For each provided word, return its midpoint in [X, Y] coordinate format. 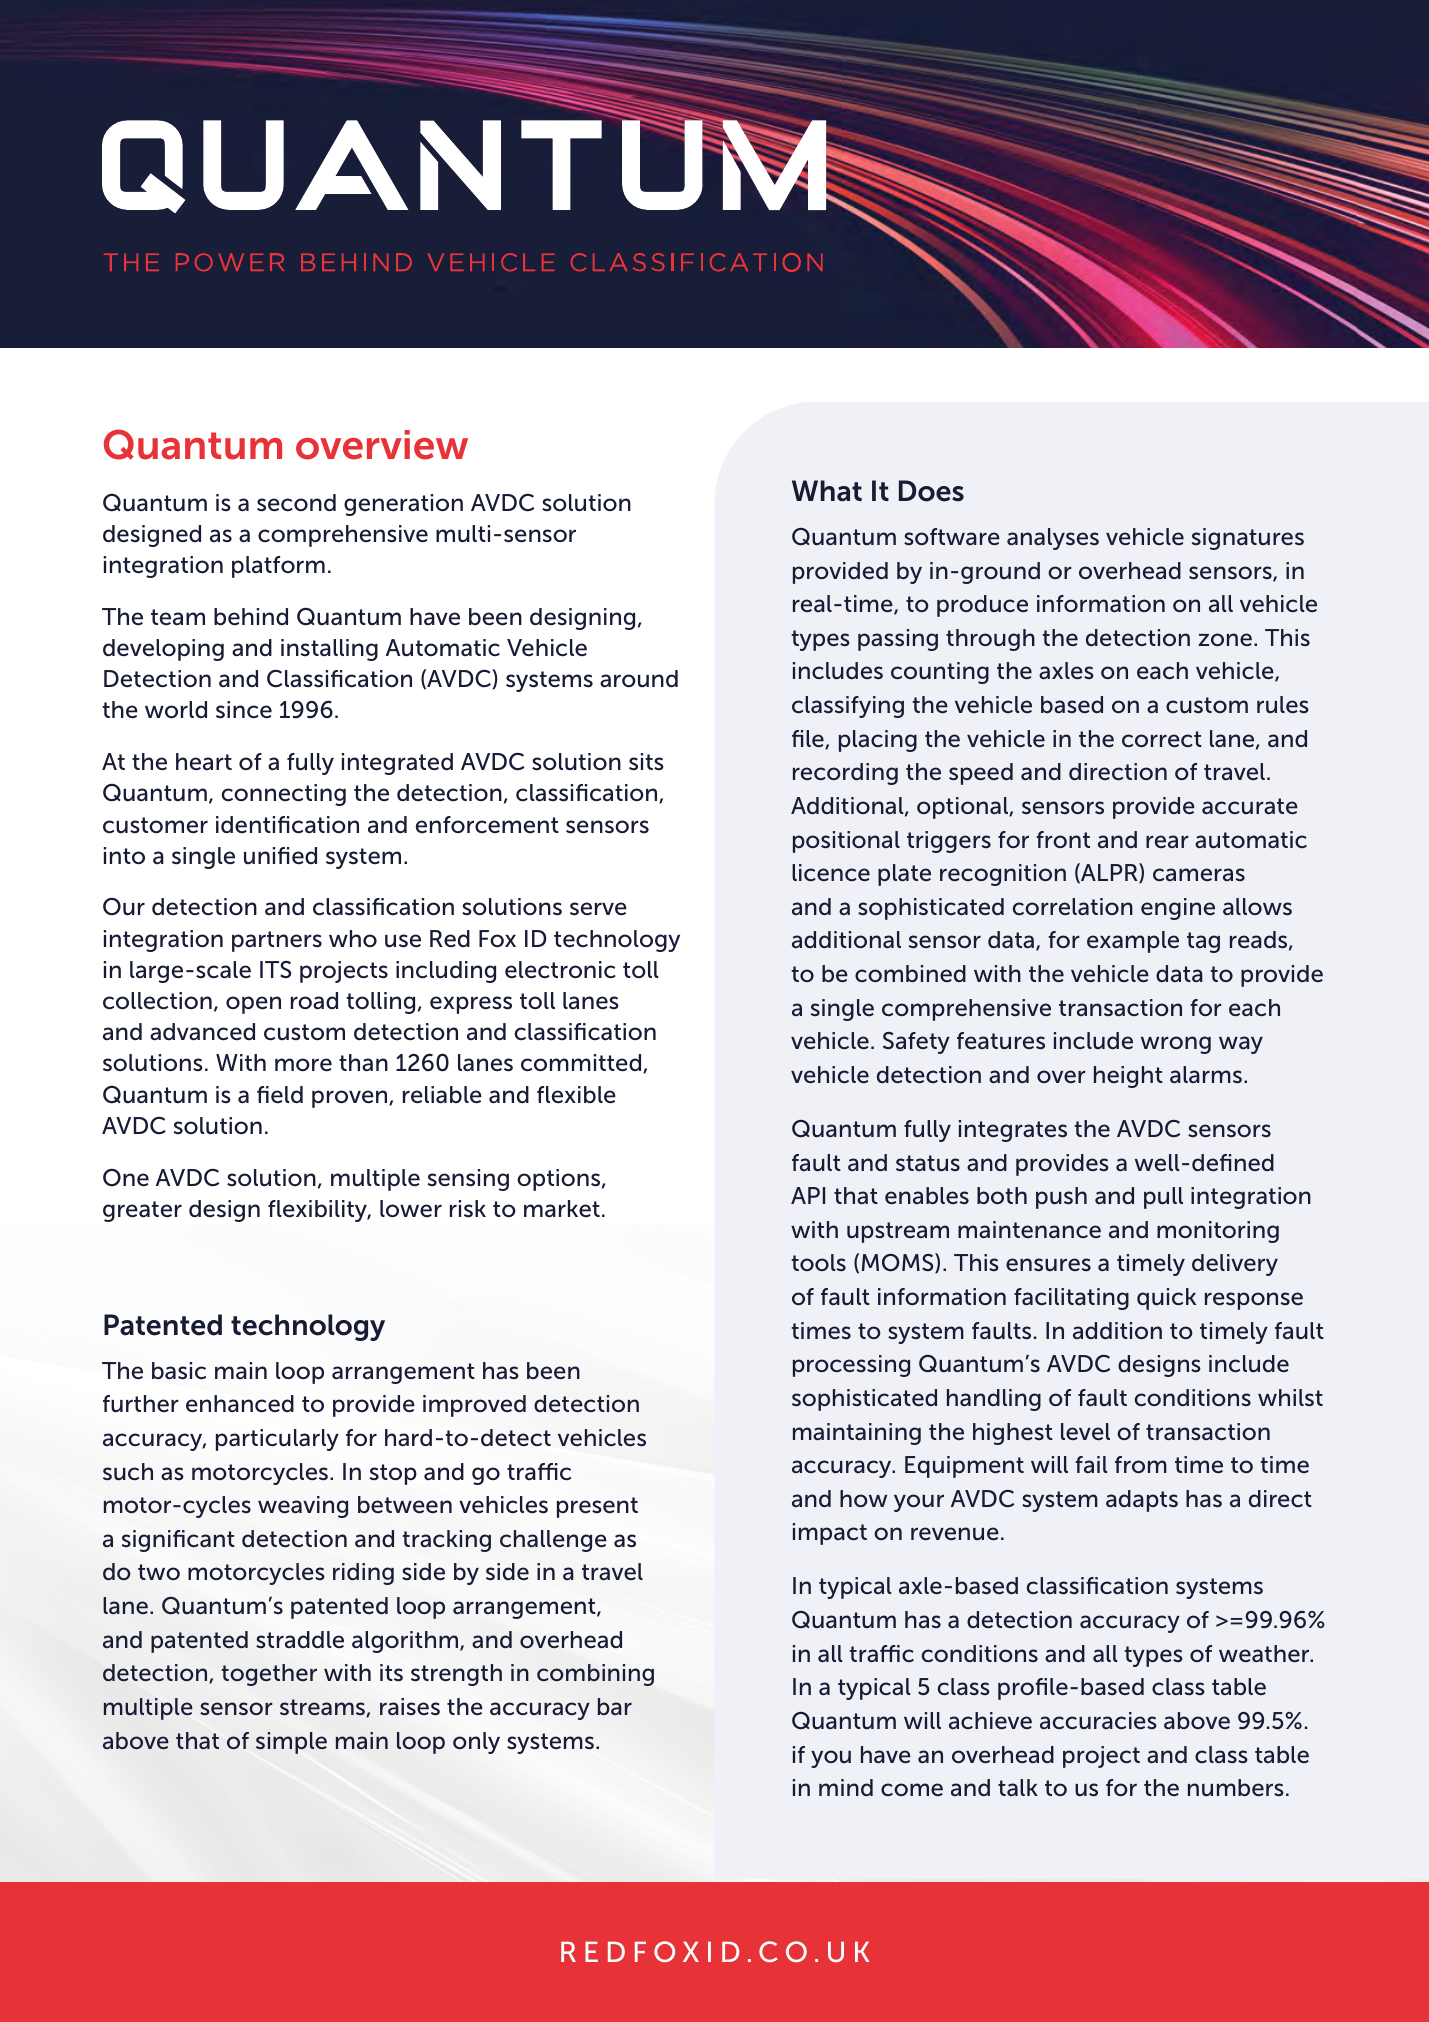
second [296, 503]
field [280, 1095]
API [808, 1195]
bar [615, 1706]
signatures [1248, 539]
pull [1163, 1198]
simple [291, 1743]
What [827, 491]
